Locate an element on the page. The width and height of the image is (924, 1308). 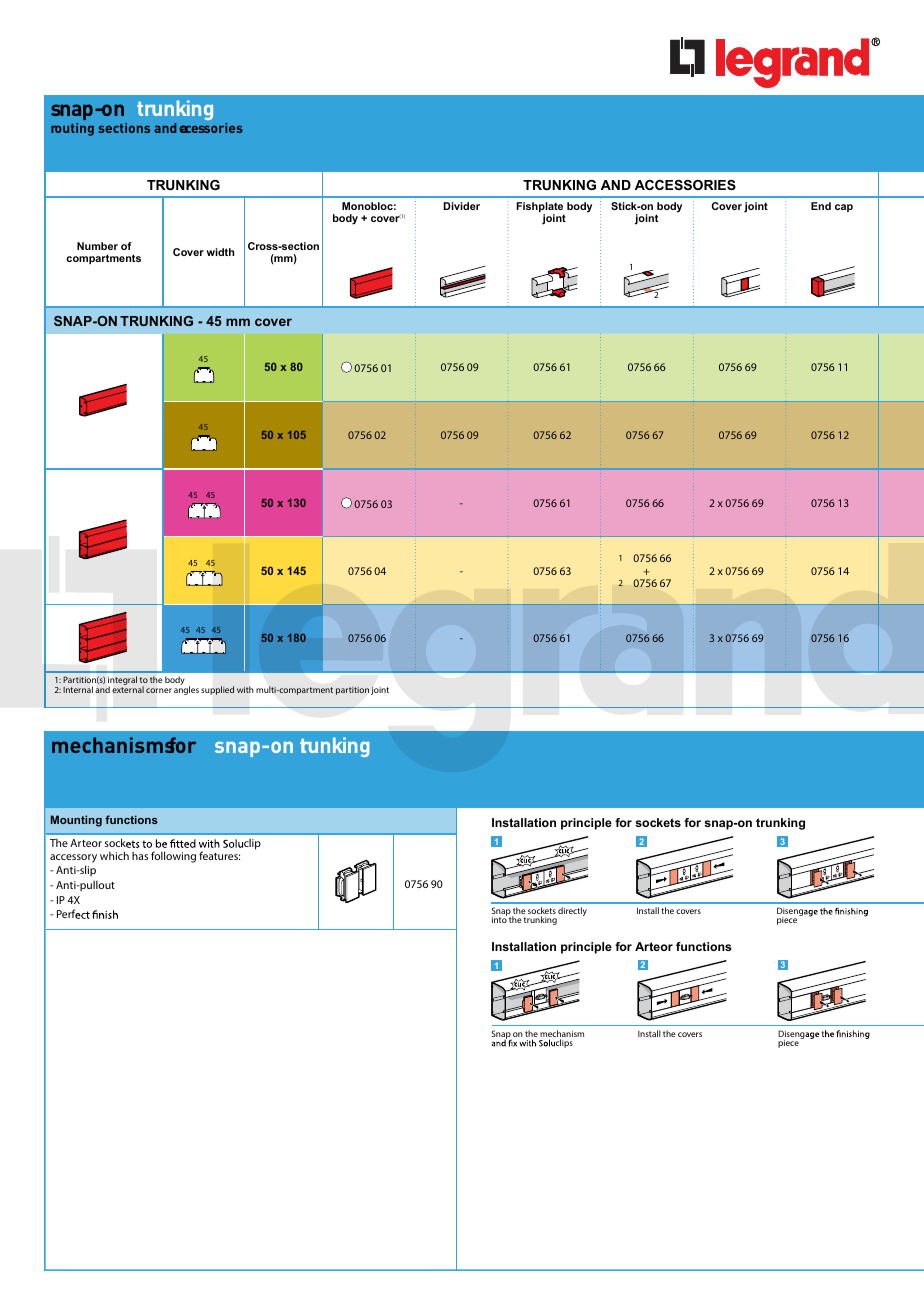
corner is located at coordinates (159, 690).
